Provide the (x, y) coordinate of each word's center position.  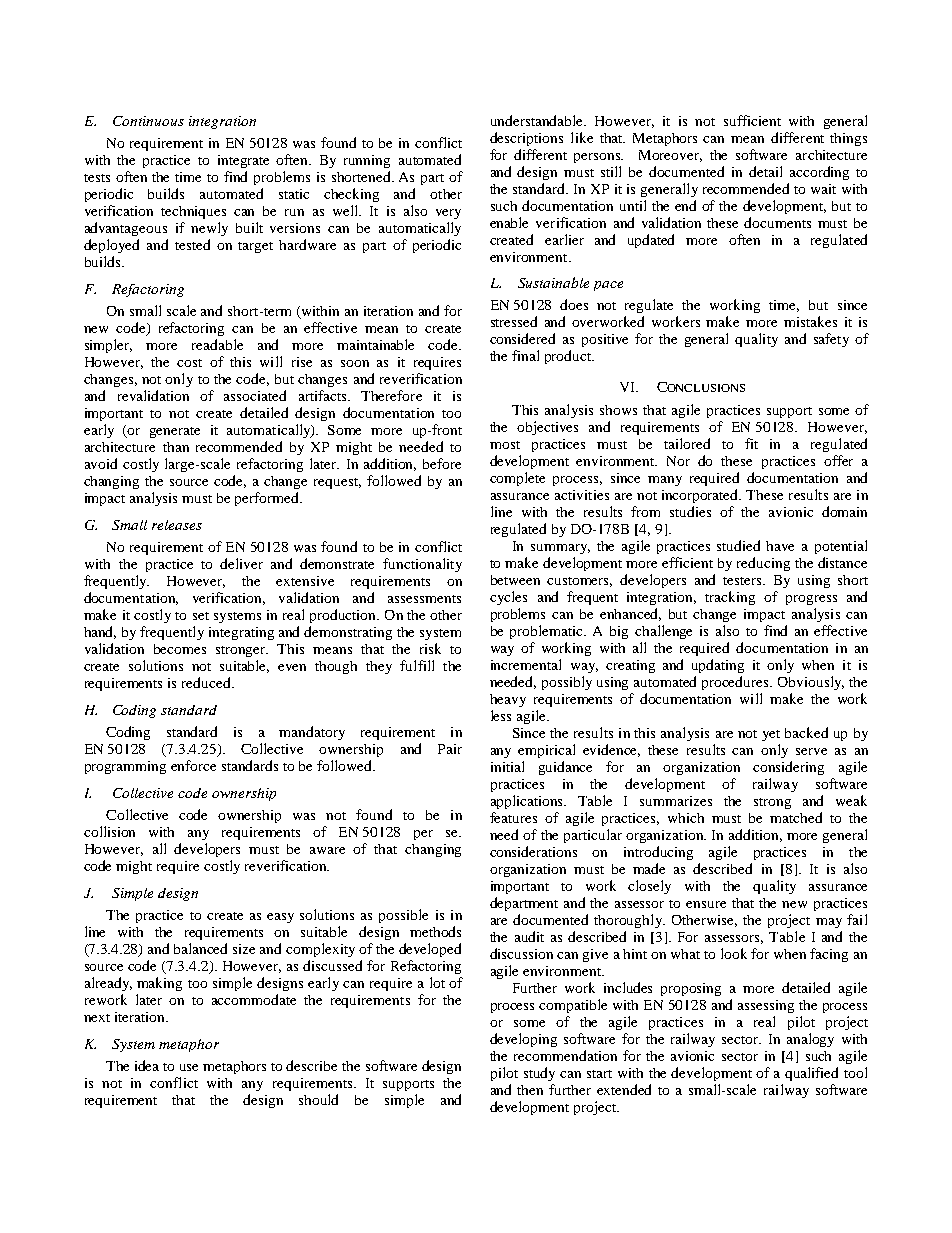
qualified (811, 1074)
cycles (508, 598)
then (530, 1090)
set (201, 616)
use (189, 1067)
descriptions (526, 139)
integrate (243, 161)
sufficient (752, 120)
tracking (730, 598)
